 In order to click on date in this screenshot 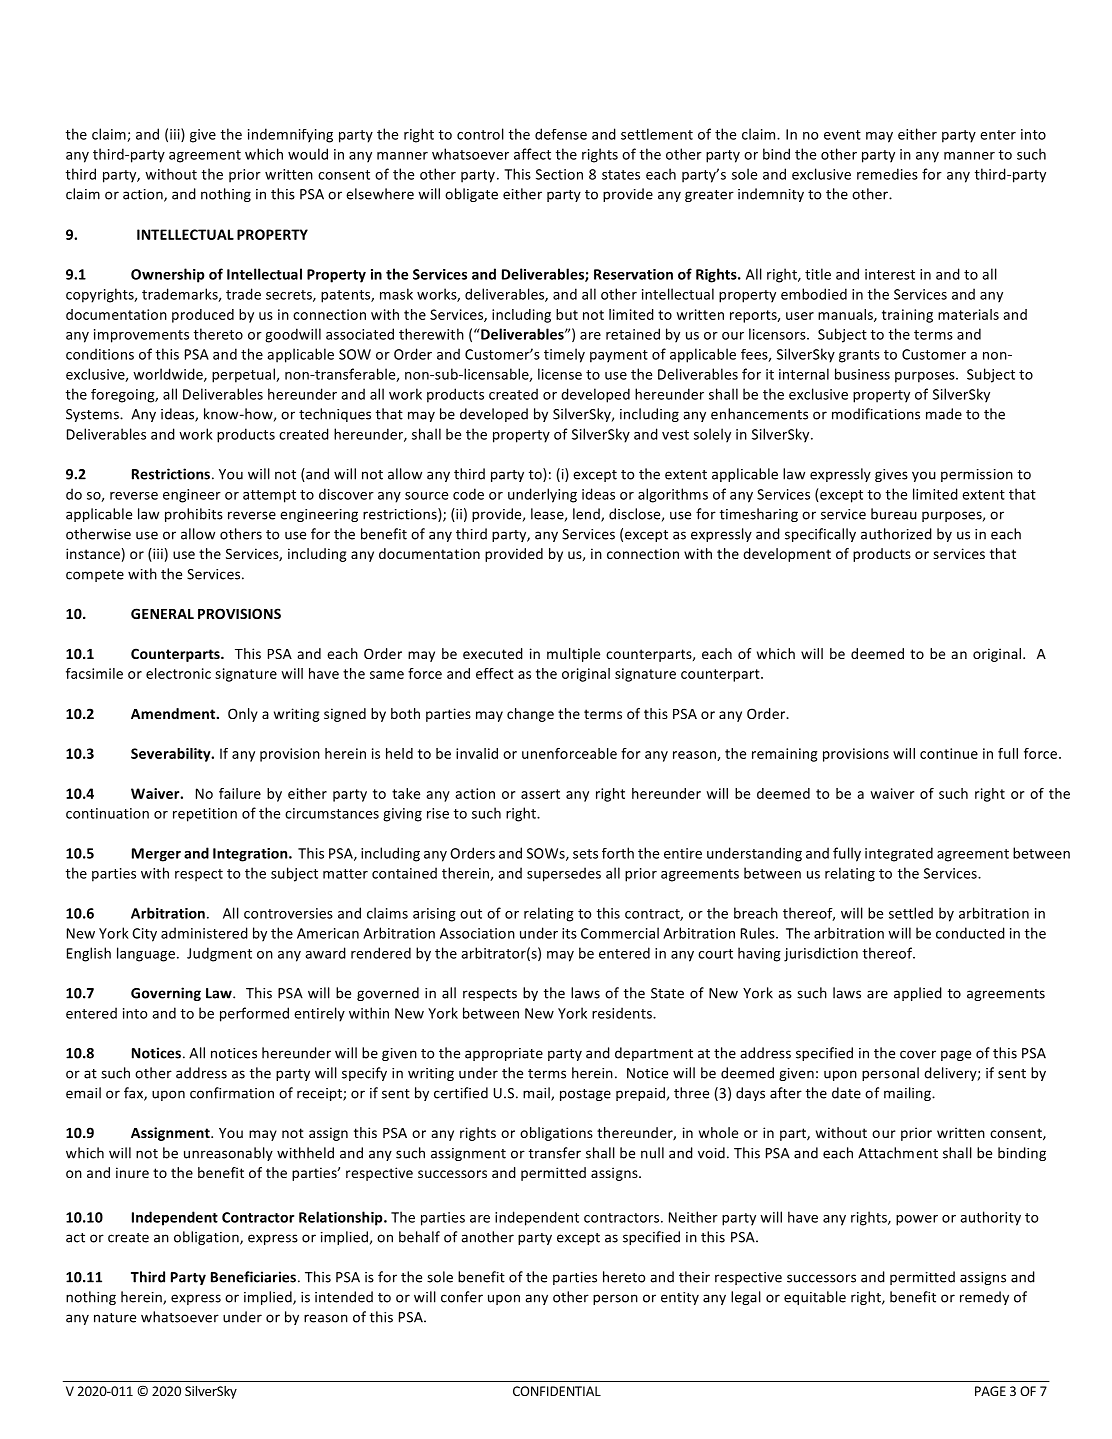, I will do `click(846, 1093)`.
